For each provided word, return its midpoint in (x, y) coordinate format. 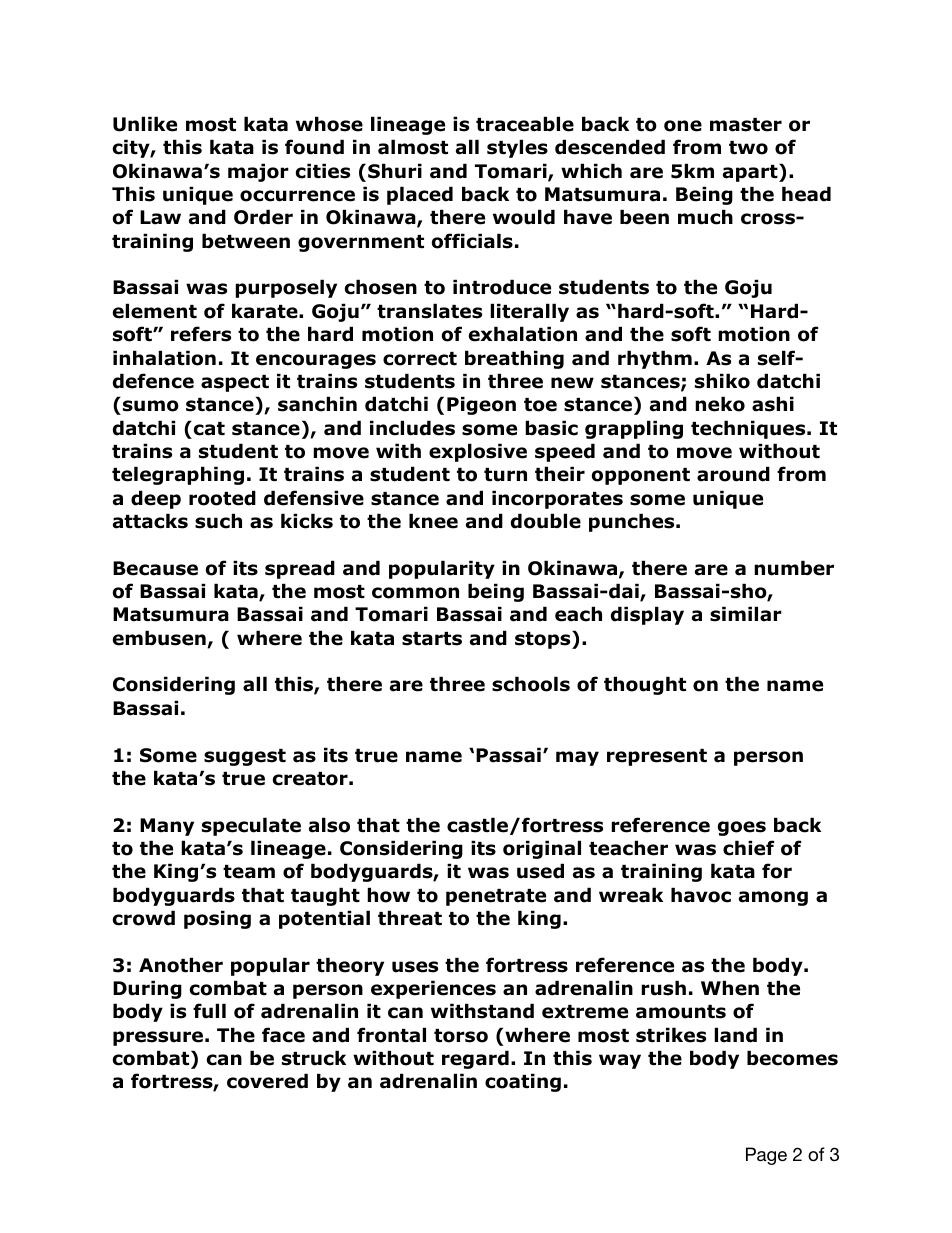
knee (433, 521)
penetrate (496, 897)
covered (267, 1081)
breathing (514, 359)
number (794, 568)
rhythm (655, 359)
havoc (701, 895)
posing (217, 919)
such (218, 521)
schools (531, 684)
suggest (245, 757)
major (258, 172)
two (748, 148)
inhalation (164, 358)
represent (657, 757)
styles (517, 148)
